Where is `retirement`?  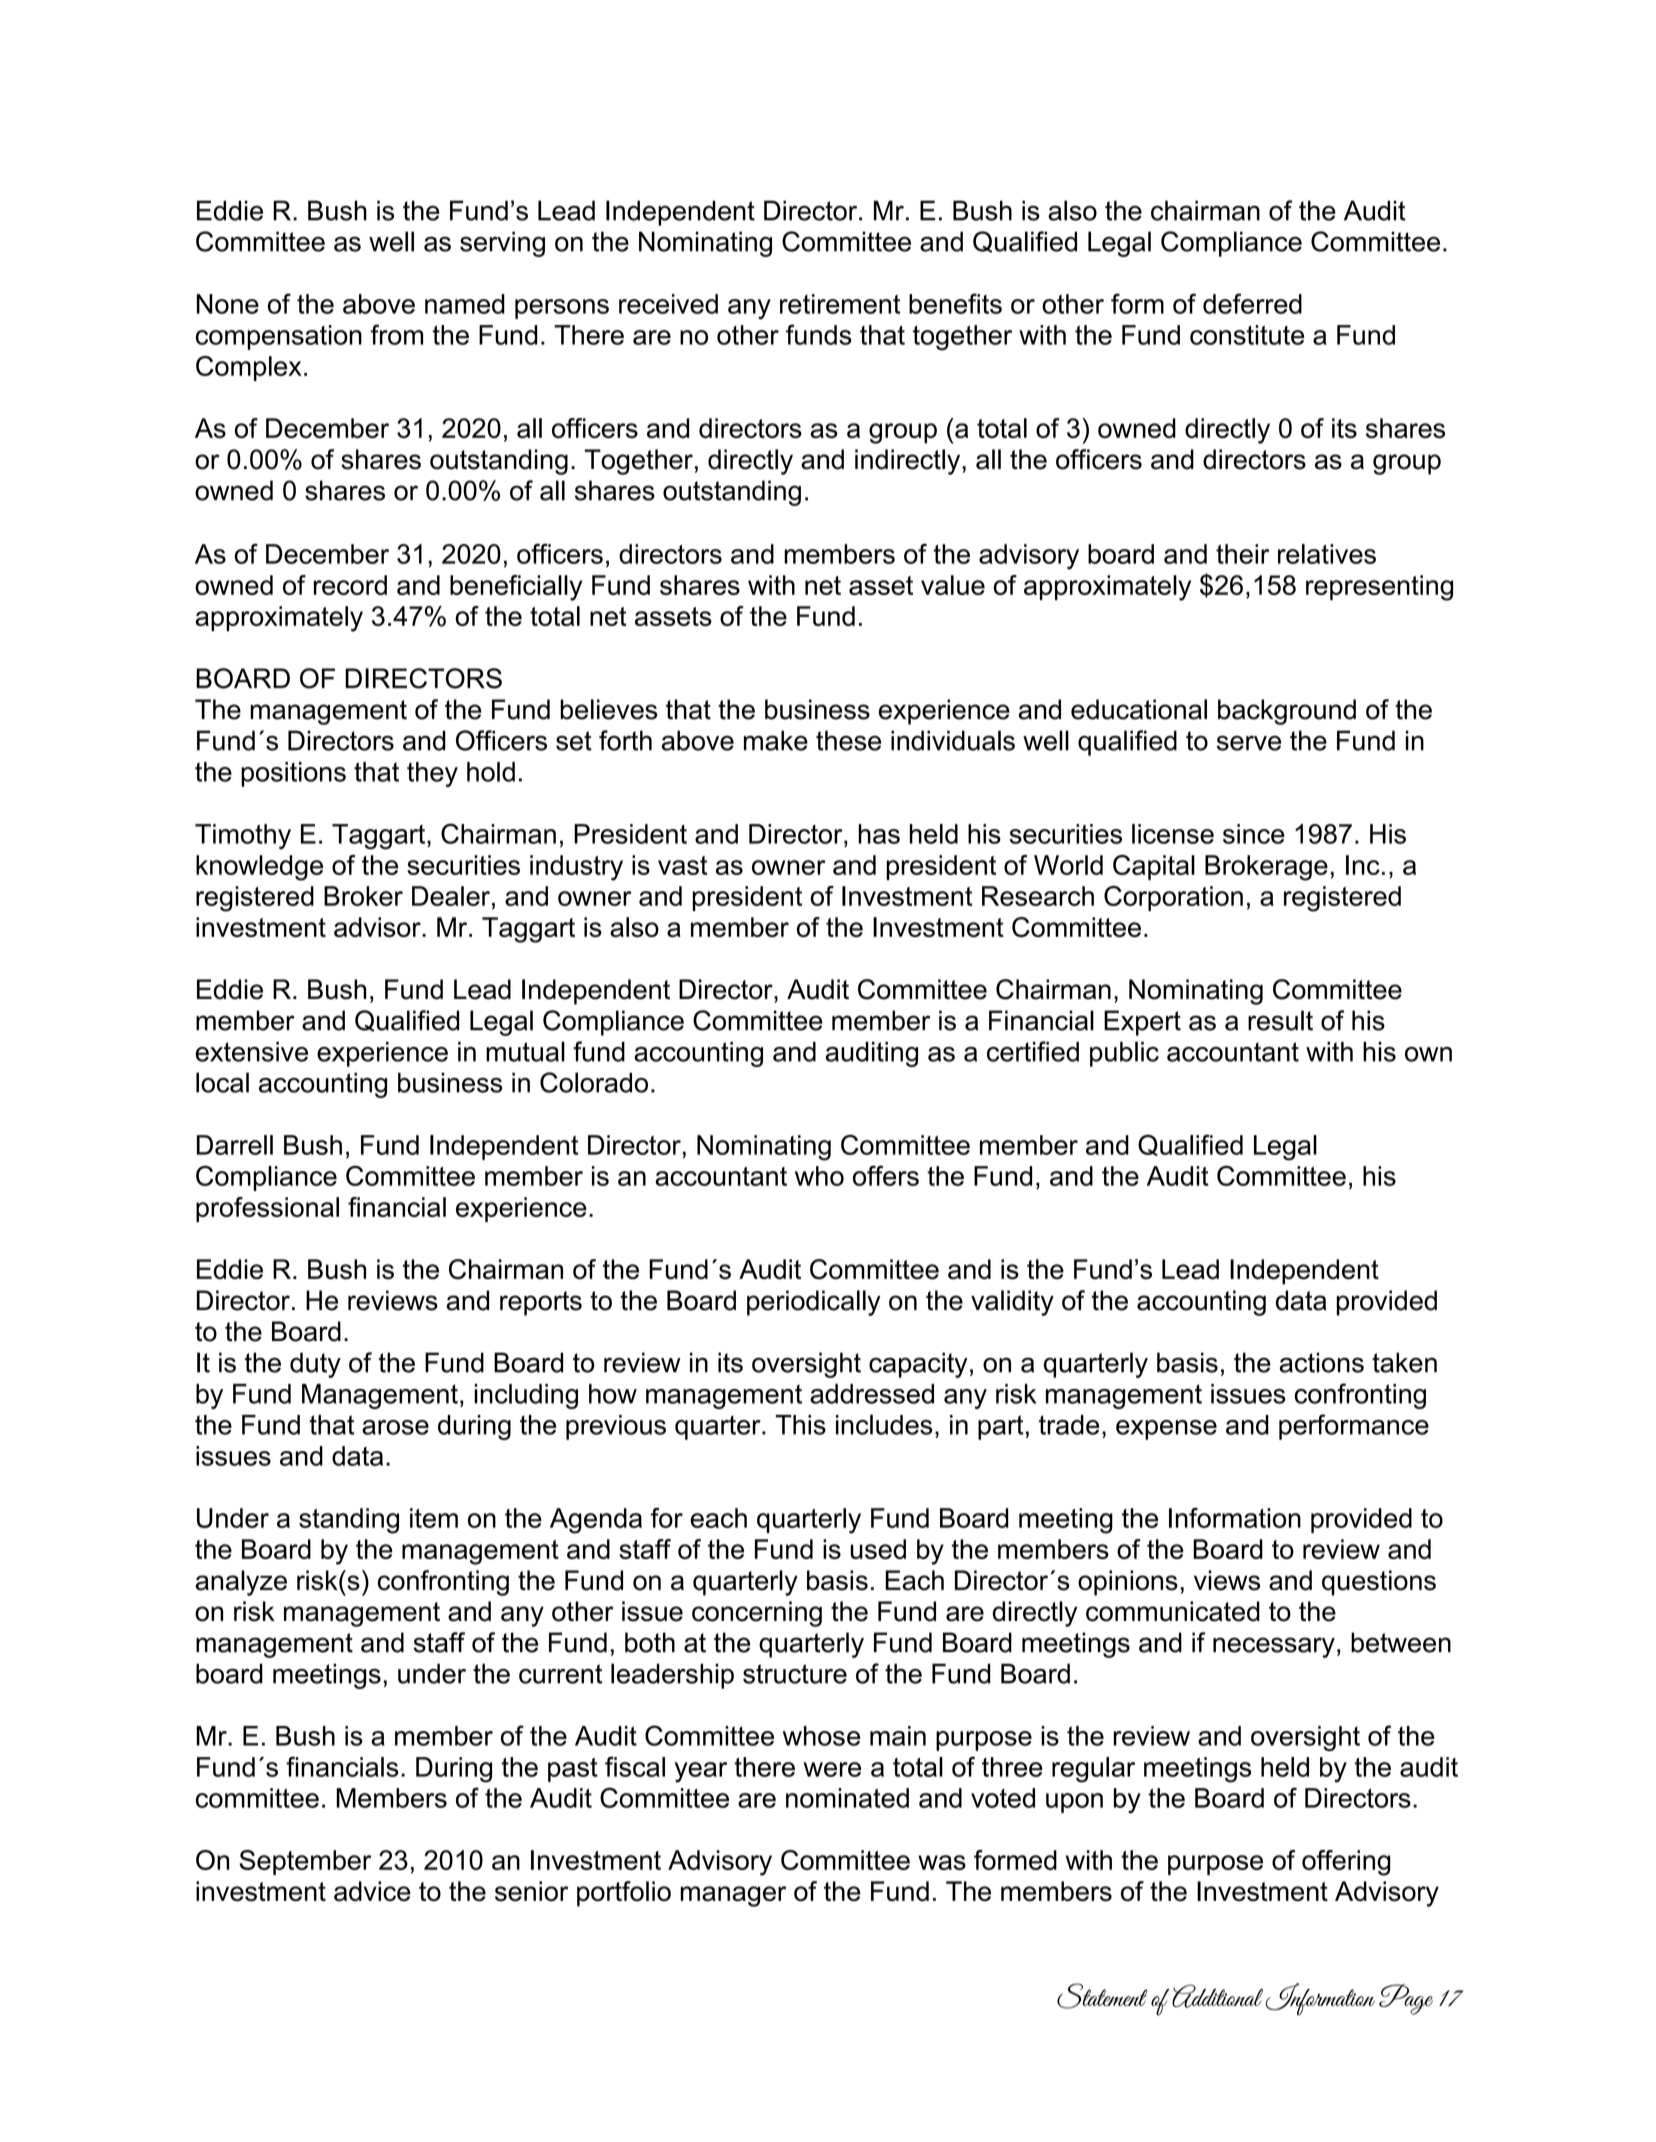 retirement is located at coordinates (840, 304).
